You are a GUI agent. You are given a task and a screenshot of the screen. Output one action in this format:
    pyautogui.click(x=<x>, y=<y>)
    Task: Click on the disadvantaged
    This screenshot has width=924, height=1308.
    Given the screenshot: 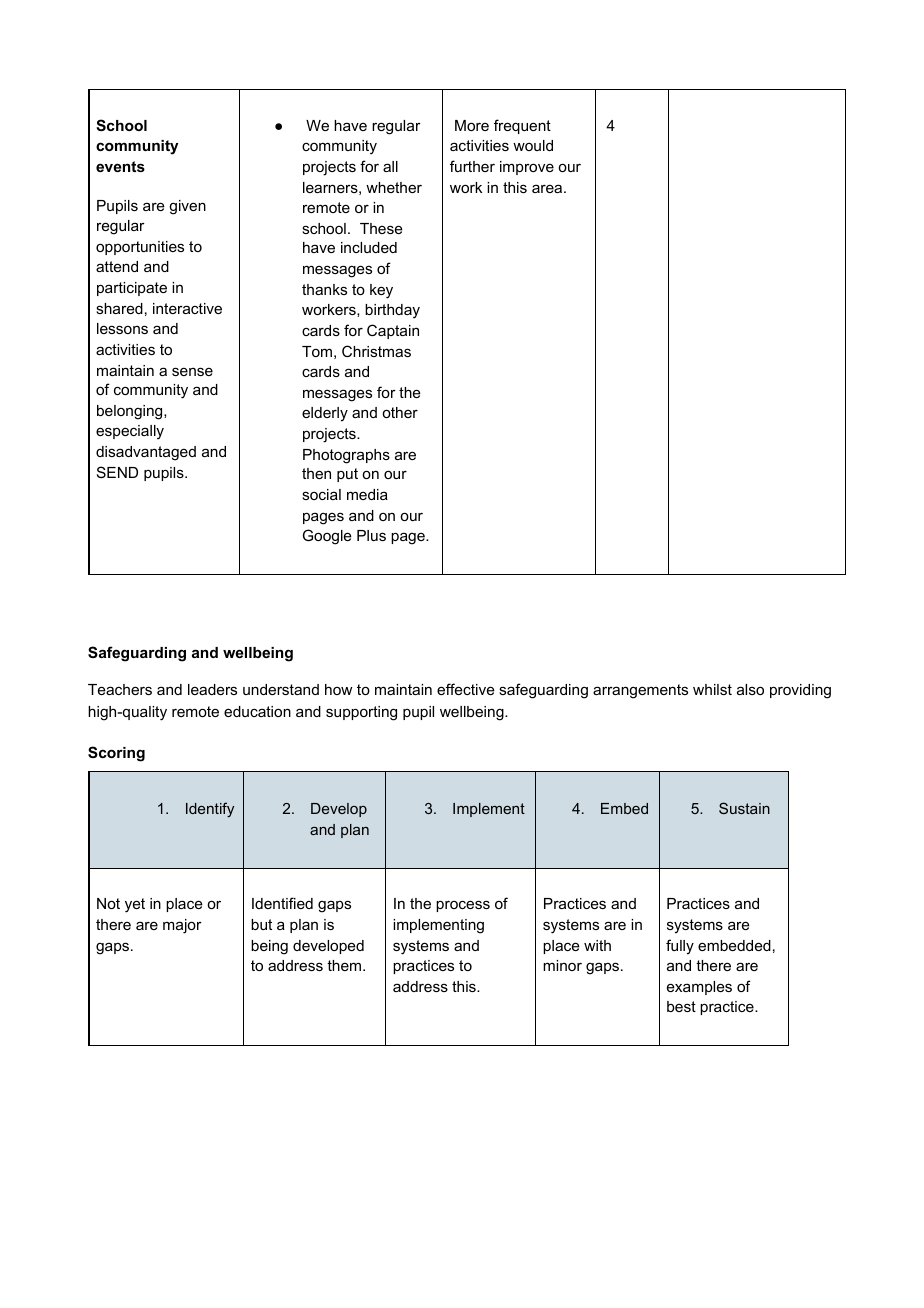 What is the action you would take?
    pyautogui.click(x=146, y=453)
